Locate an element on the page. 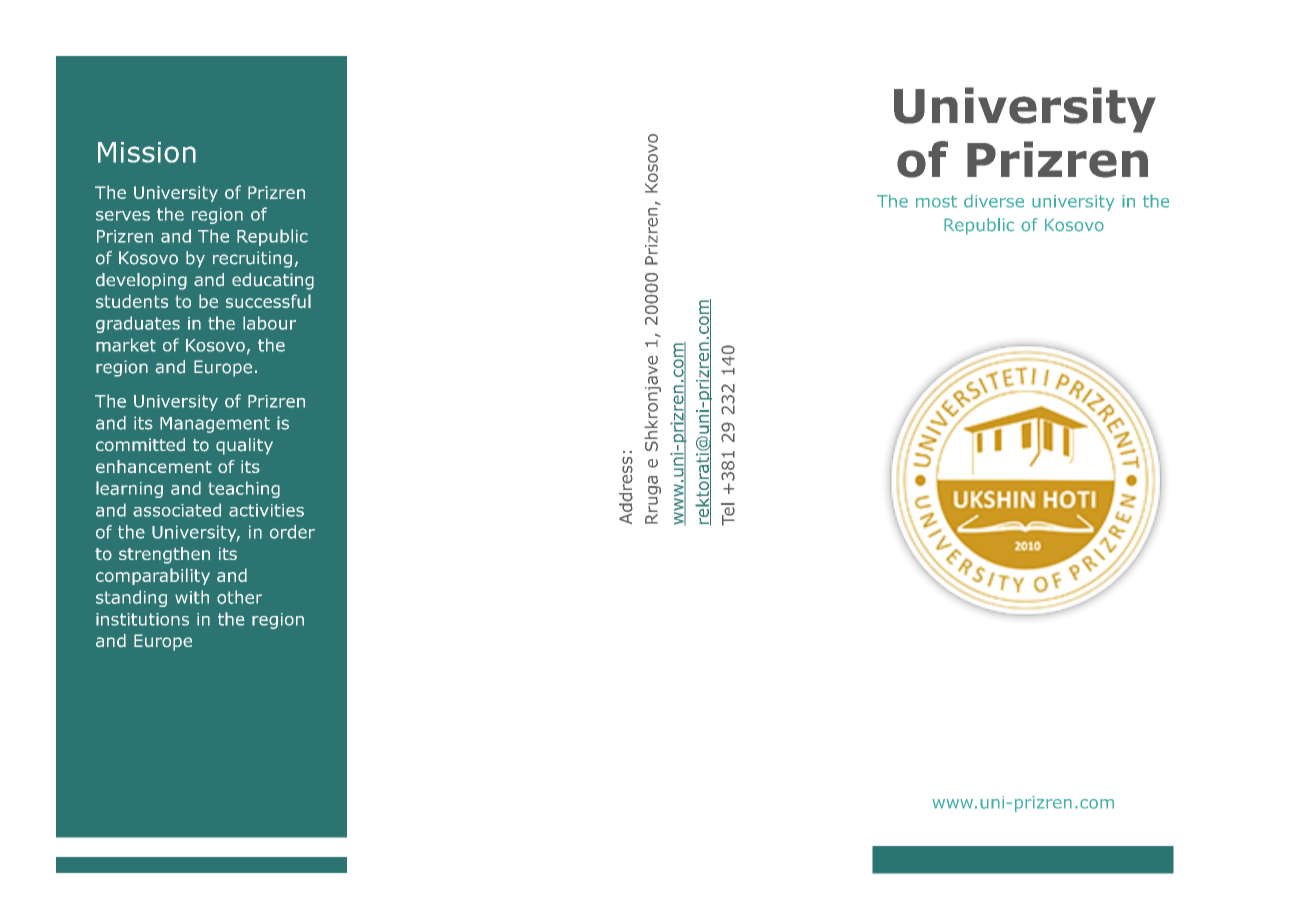 The image size is (1308, 924). diverse is located at coordinates (994, 201).
